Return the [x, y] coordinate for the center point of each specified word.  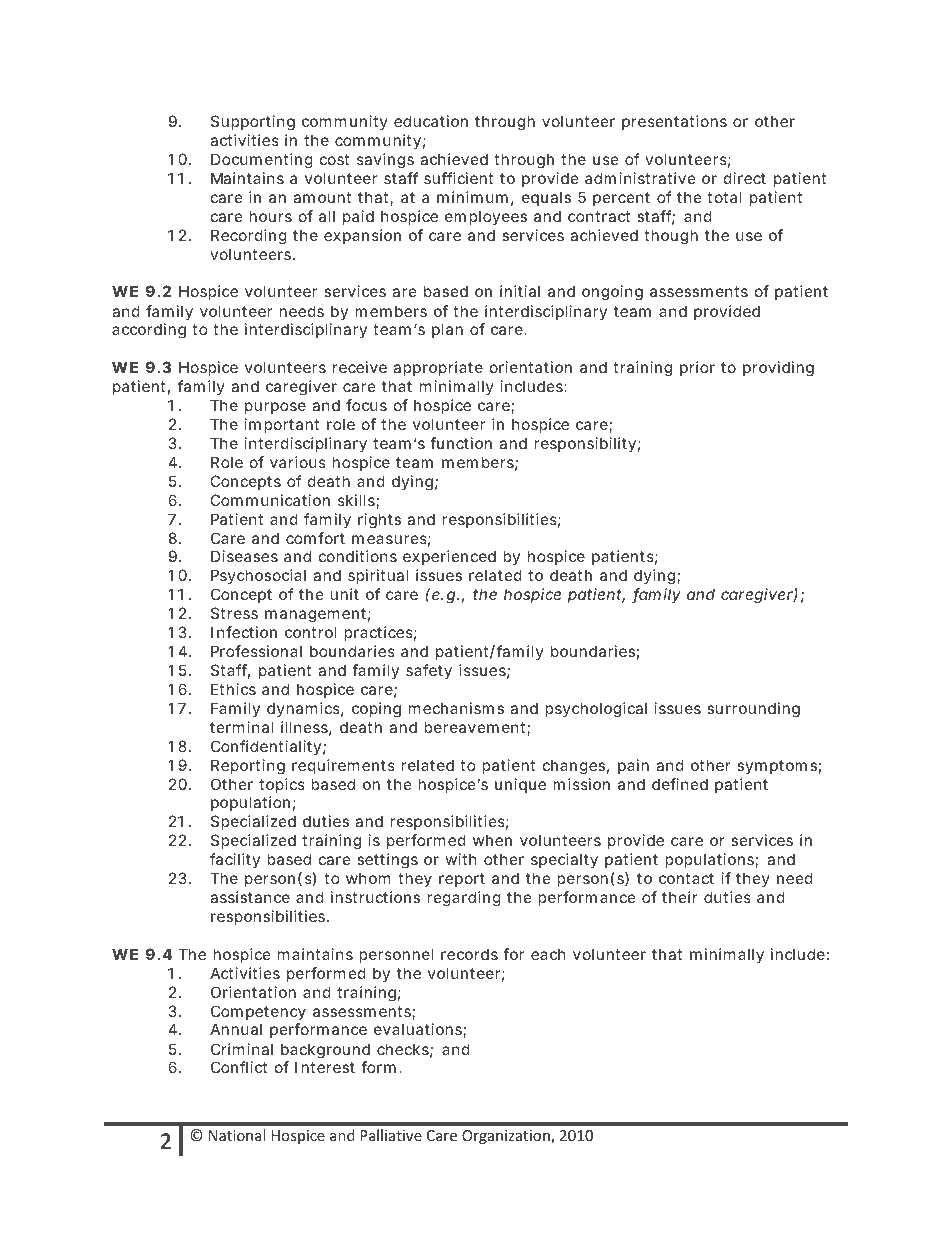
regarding [464, 899]
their [680, 897]
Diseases [244, 556]
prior [697, 368]
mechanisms [456, 708]
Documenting [262, 161]
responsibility [585, 444]
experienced [449, 557]
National [237, 1135]
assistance [250, 897]
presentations [674, 122]
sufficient [458, 178]
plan [447, 330]
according [149, 331]
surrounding [753, 710]
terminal [241, 727]
